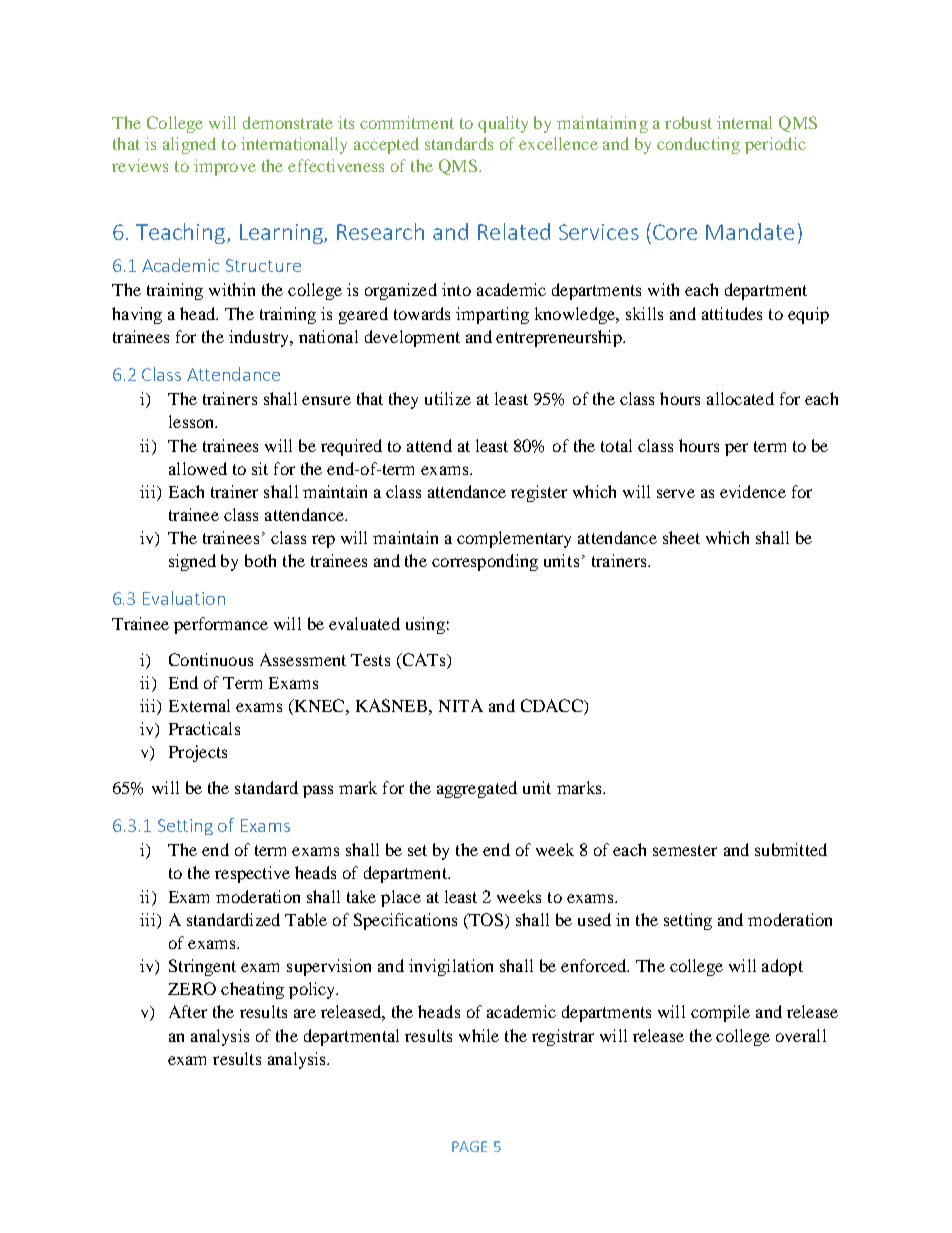  I want to click on conducting, so click(698, 145).
